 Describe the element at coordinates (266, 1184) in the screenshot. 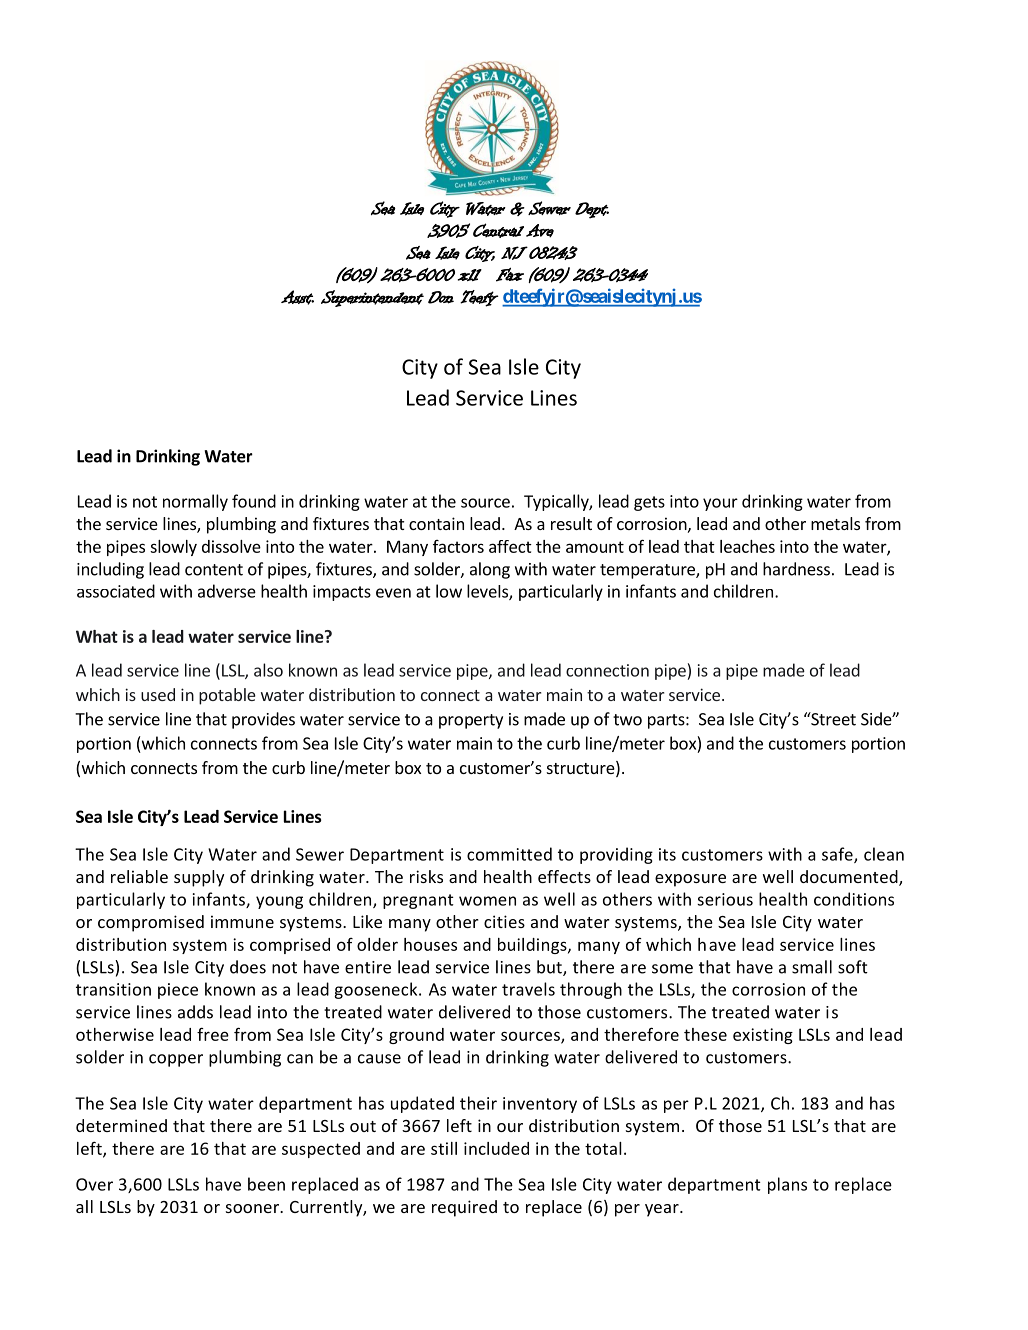

I see `been` at that location.
